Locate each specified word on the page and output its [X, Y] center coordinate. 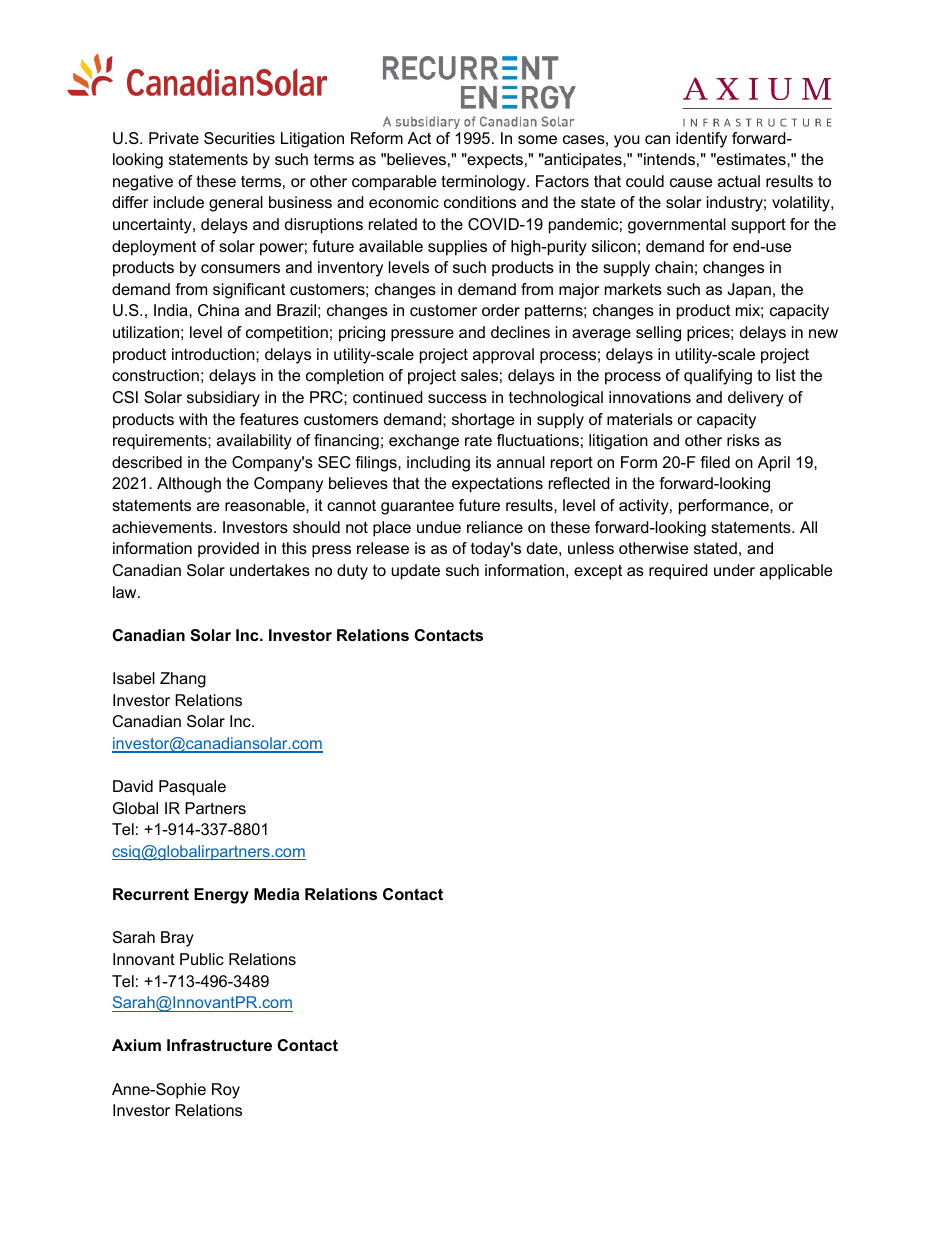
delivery [756, 399]
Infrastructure [219, 1045]
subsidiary [223, 399]
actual [739, 181]
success [457, 398]
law [126, 592]
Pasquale [192, 788]
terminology [484, 183]
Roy [226, 1091]
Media [276, 894]
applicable [796, 572]
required [678, 572]
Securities [239, 138]
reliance [495, 527]
